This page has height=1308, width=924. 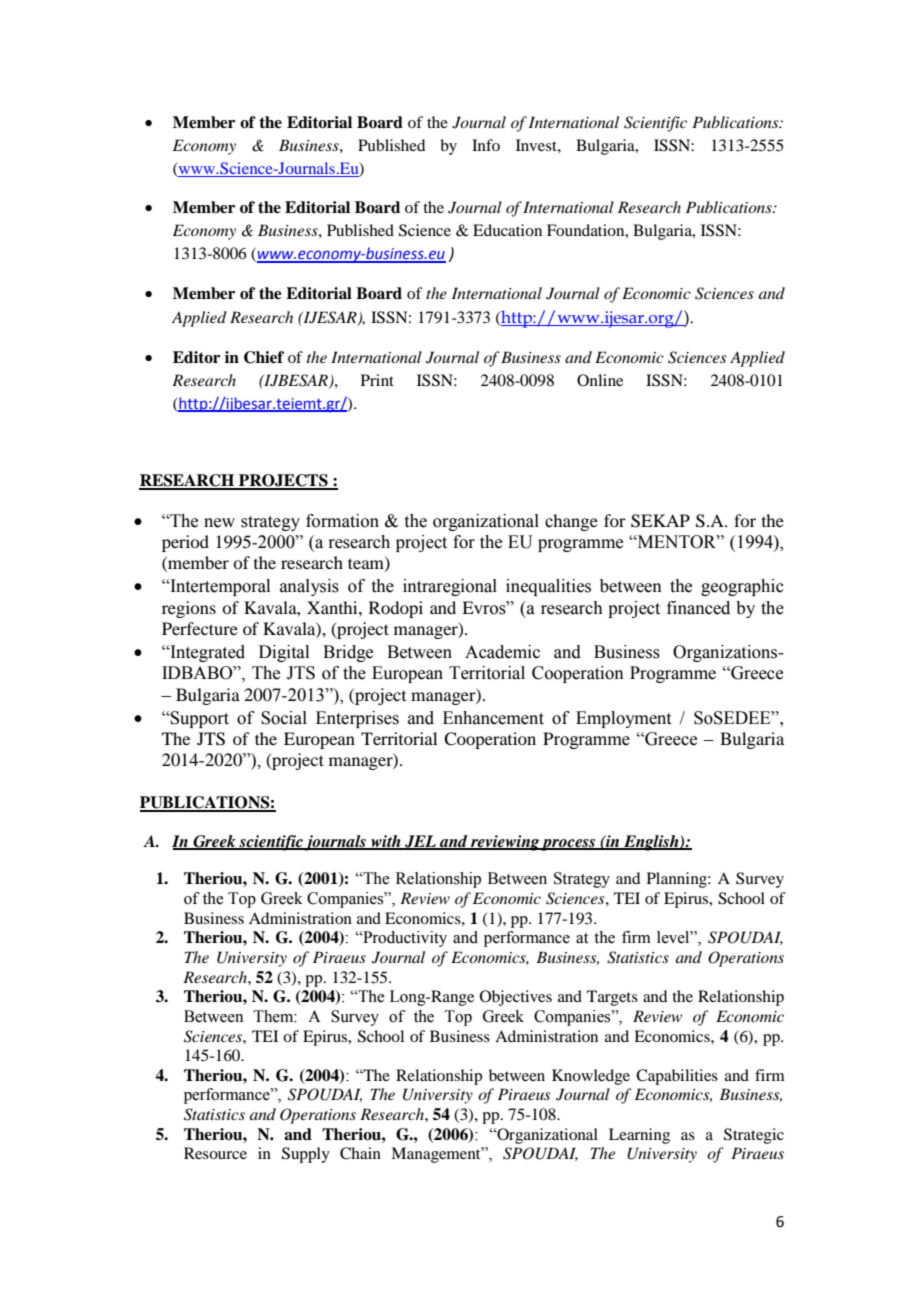 What do you see at coordinates (600, 380) in the page?
I see `Online` at bounding box center [600, 380].
